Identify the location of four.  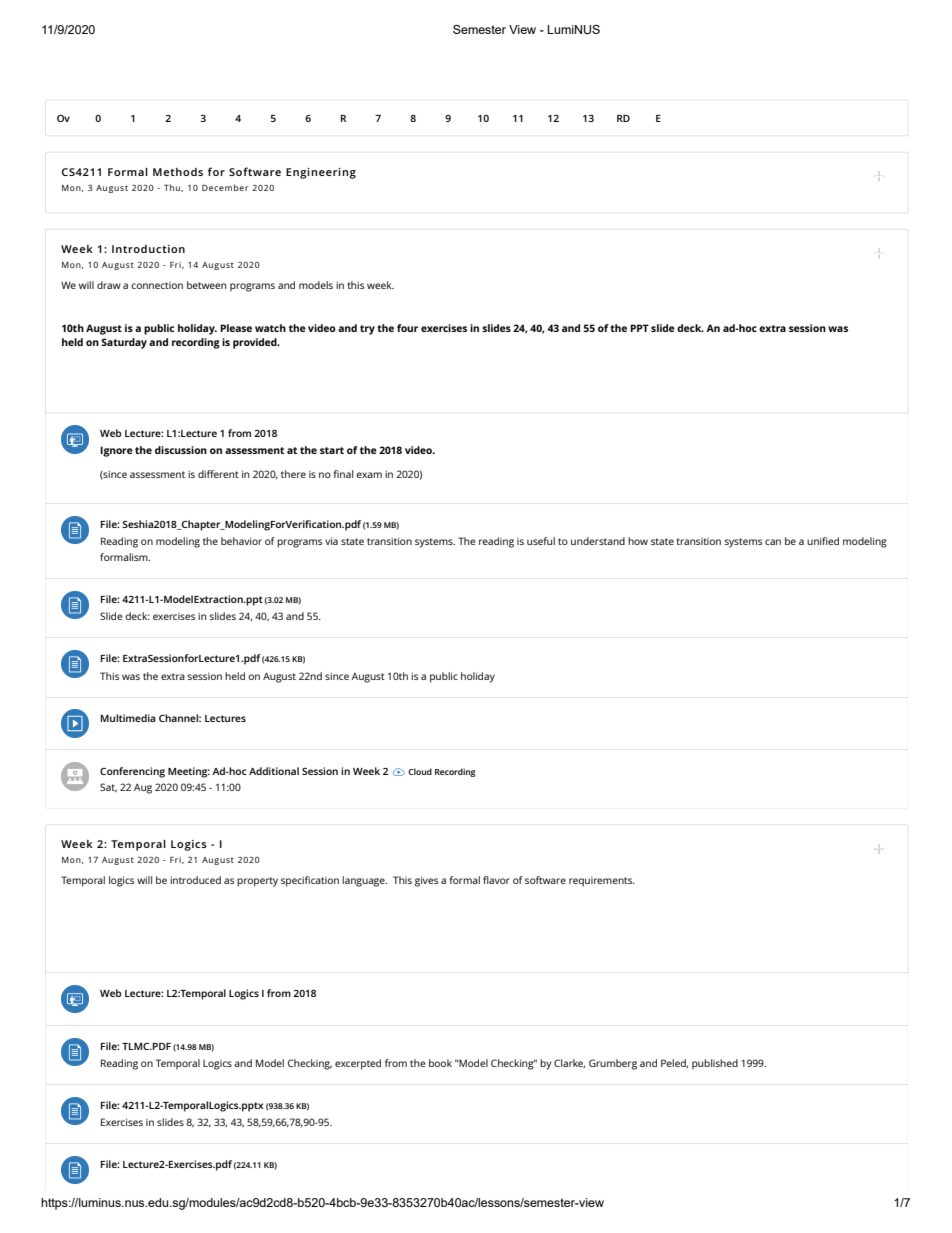
(407, 328).
